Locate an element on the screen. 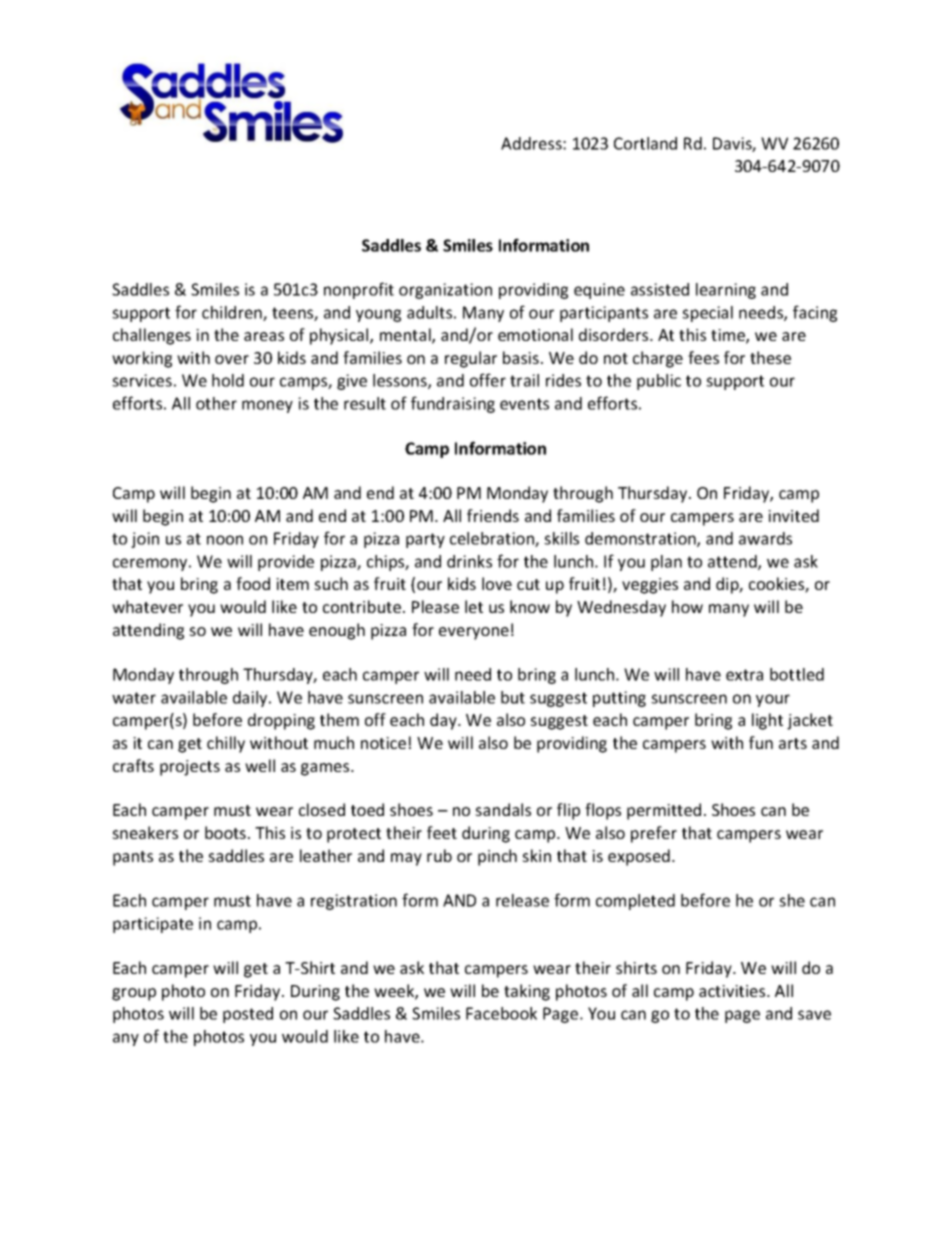 This screenshot has height=1233, width=952. noon is located at coordinates (225, 540).
